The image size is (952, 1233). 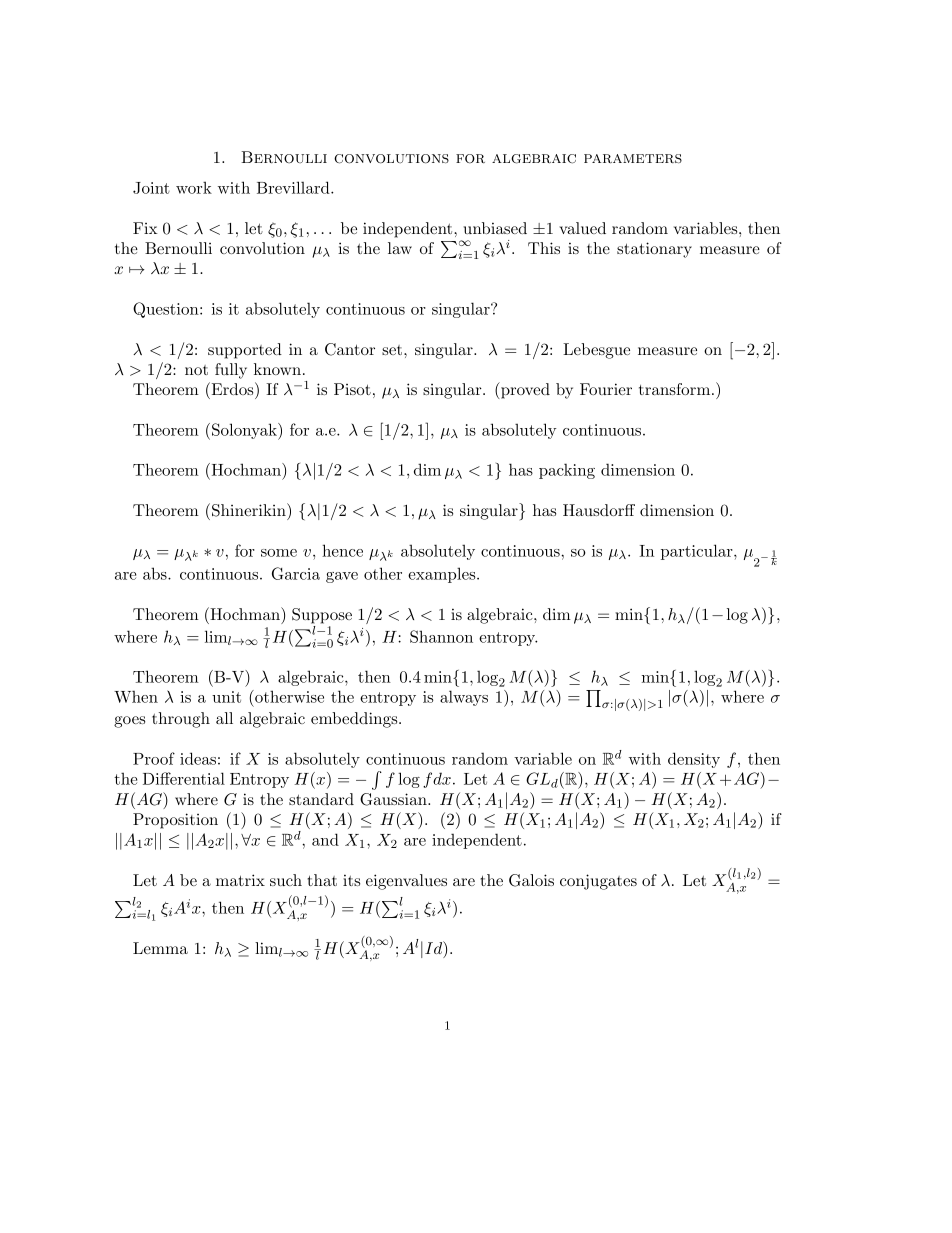 I want to click on work, so click(x=194, y=187).
